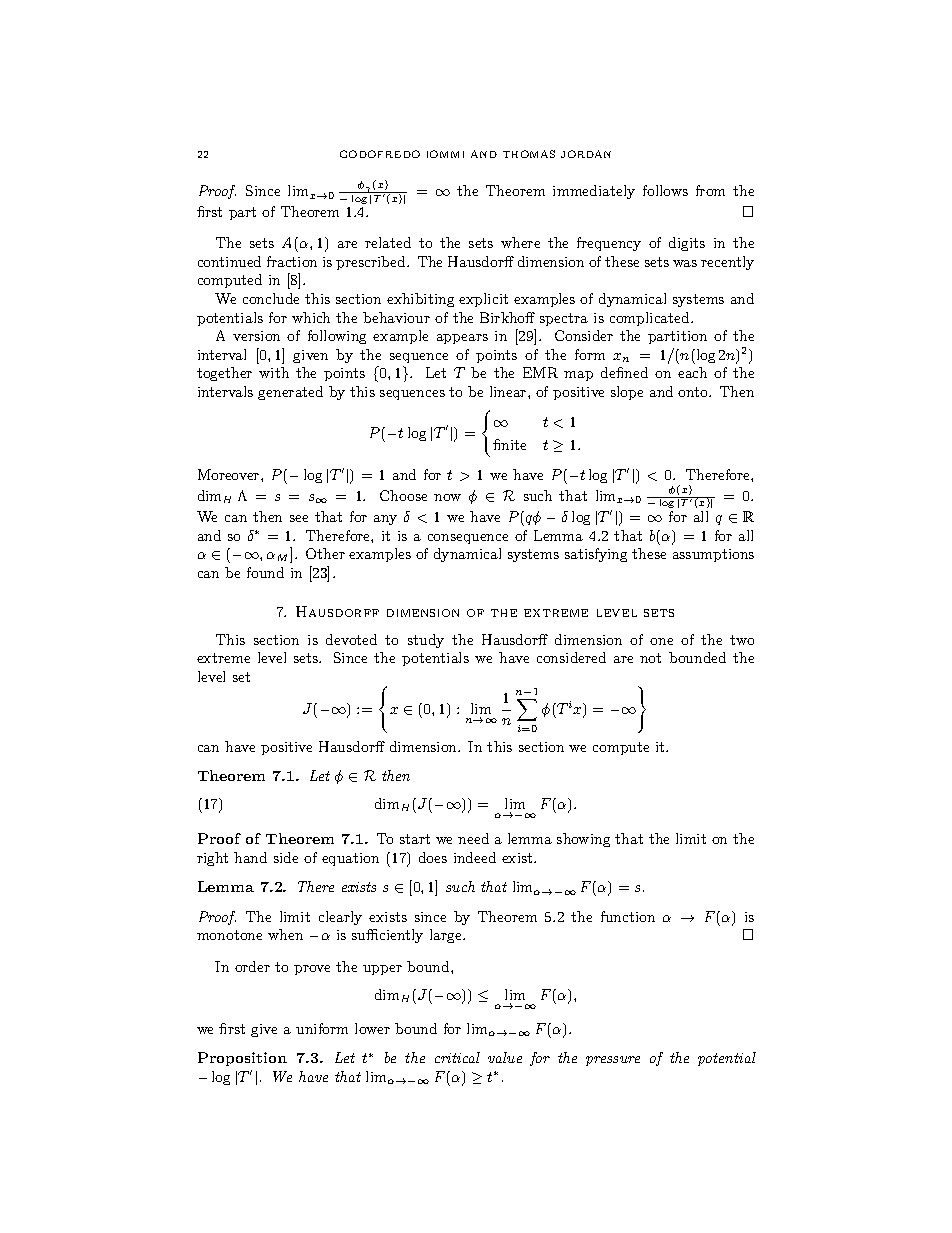 The image size is (952, 1233). What do you see at coordinates (250, 857) in the document?
I see `hand` at bounding box center [250, 857].
